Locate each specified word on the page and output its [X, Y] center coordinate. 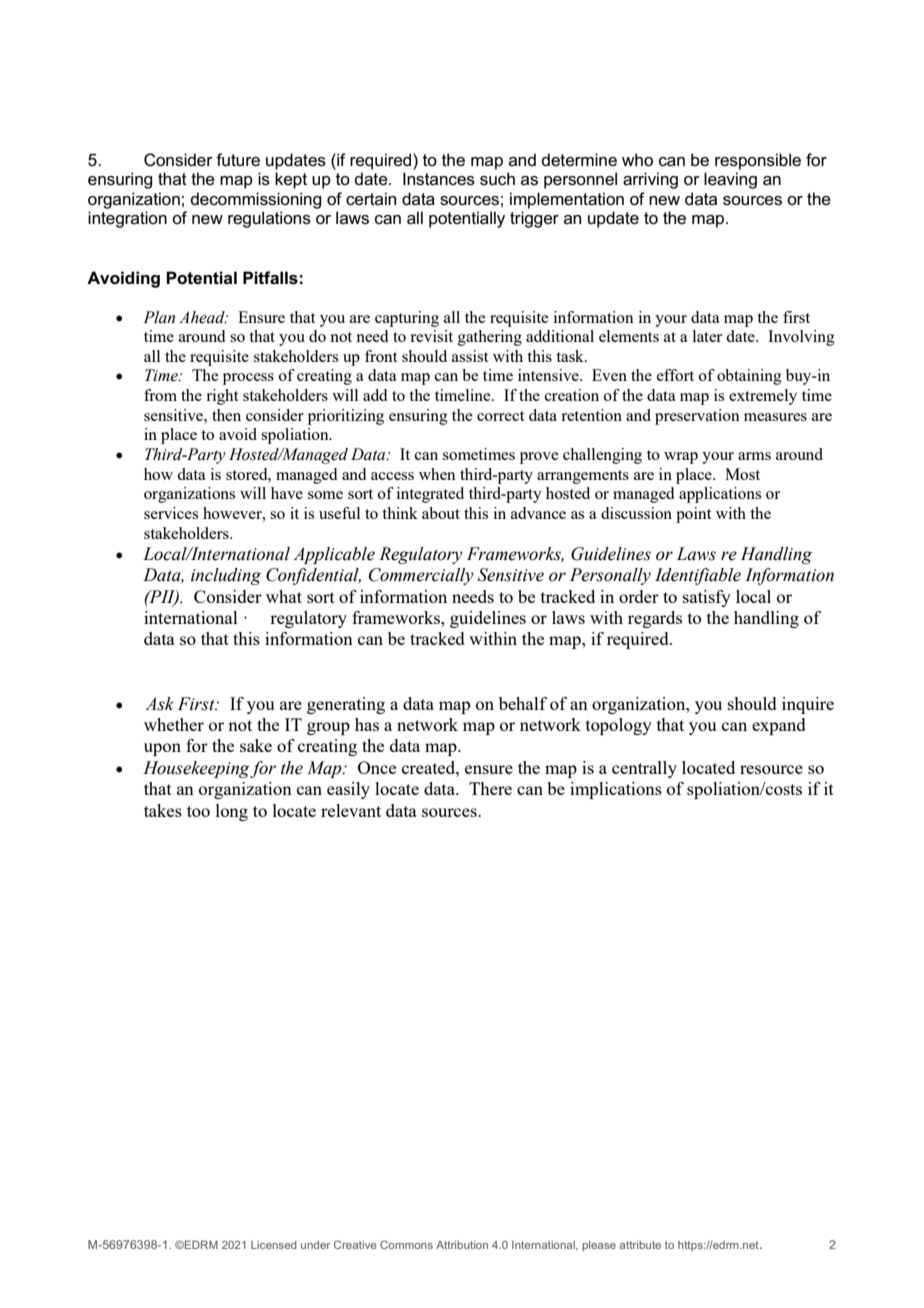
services [171, 513]
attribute [640, 1245]
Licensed [274, 1245]
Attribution [462, 1245]
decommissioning [255, 200]
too [198, 811]
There [490, 788]
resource [771, 769]
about [441, 513]
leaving [730, 180]
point [693, 515]
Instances [439, 179]
